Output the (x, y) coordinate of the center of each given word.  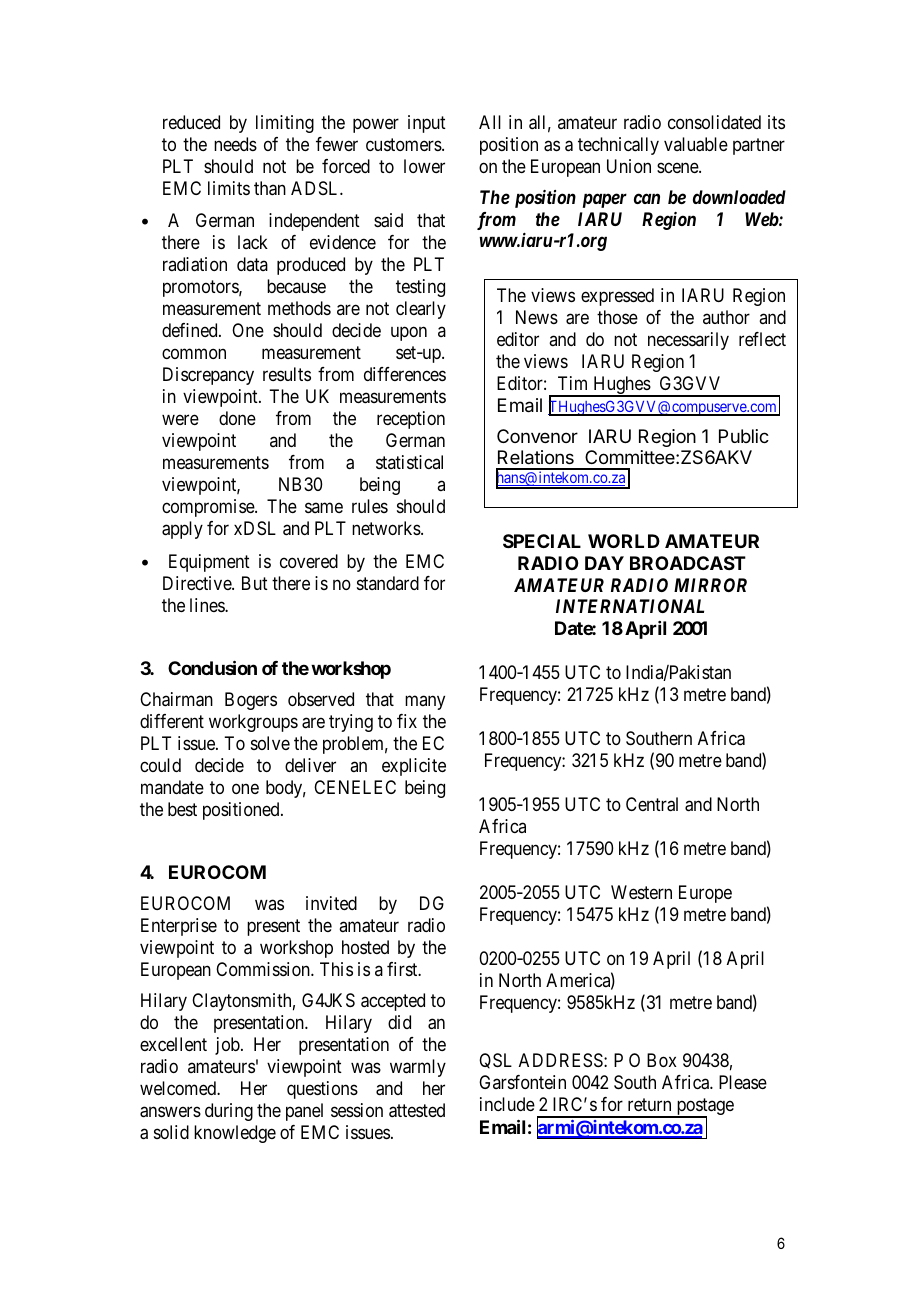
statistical (409, 462)
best (182, 809)
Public (744, 436)
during (229, 1112)
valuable (696, 144)
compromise (209, 508)
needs (235, 144)
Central (652, 804)
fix (407, 721)
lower (424, 166)
